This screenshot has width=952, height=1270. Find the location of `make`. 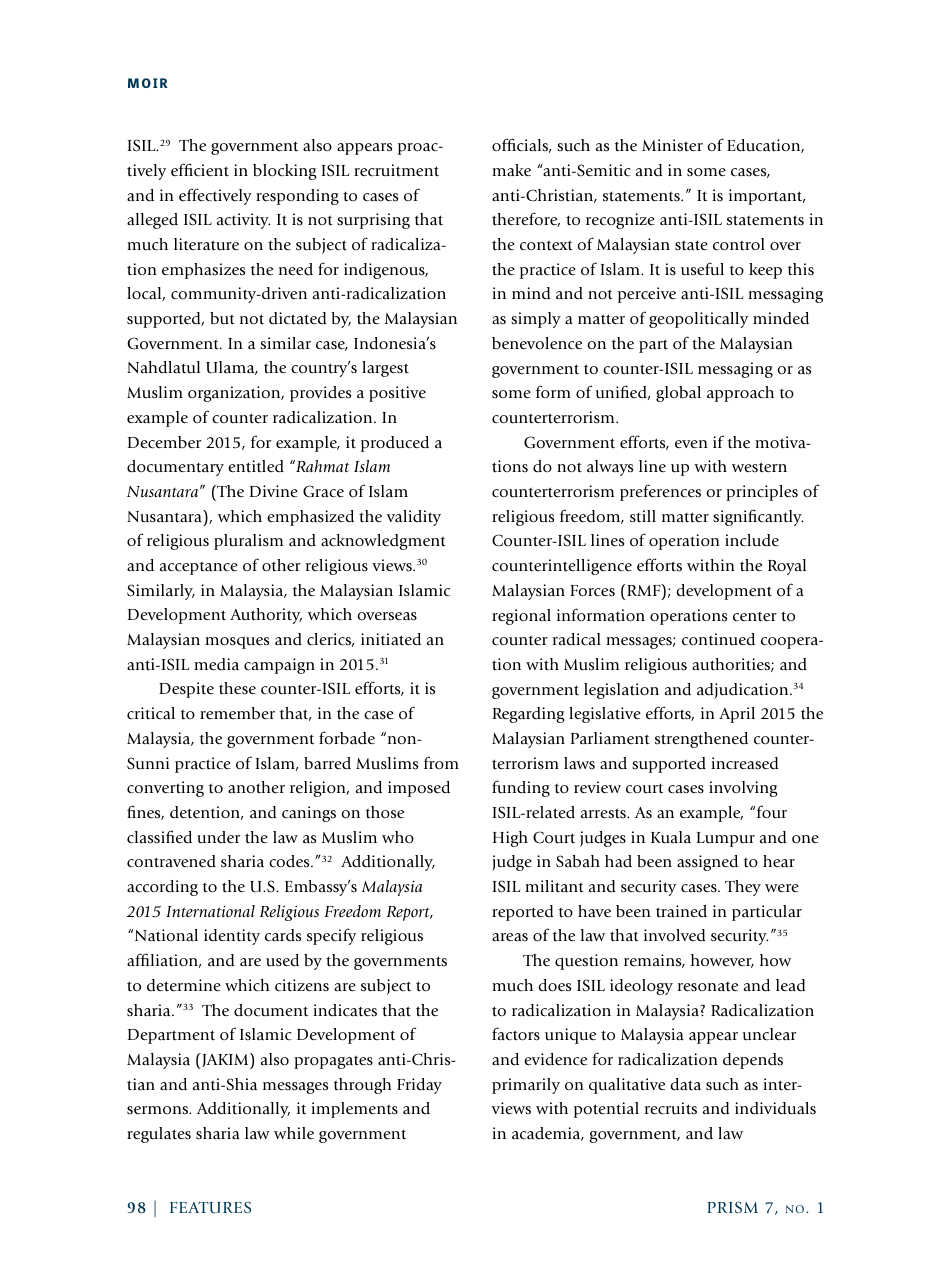

make is located at coordinates (511, 170).
